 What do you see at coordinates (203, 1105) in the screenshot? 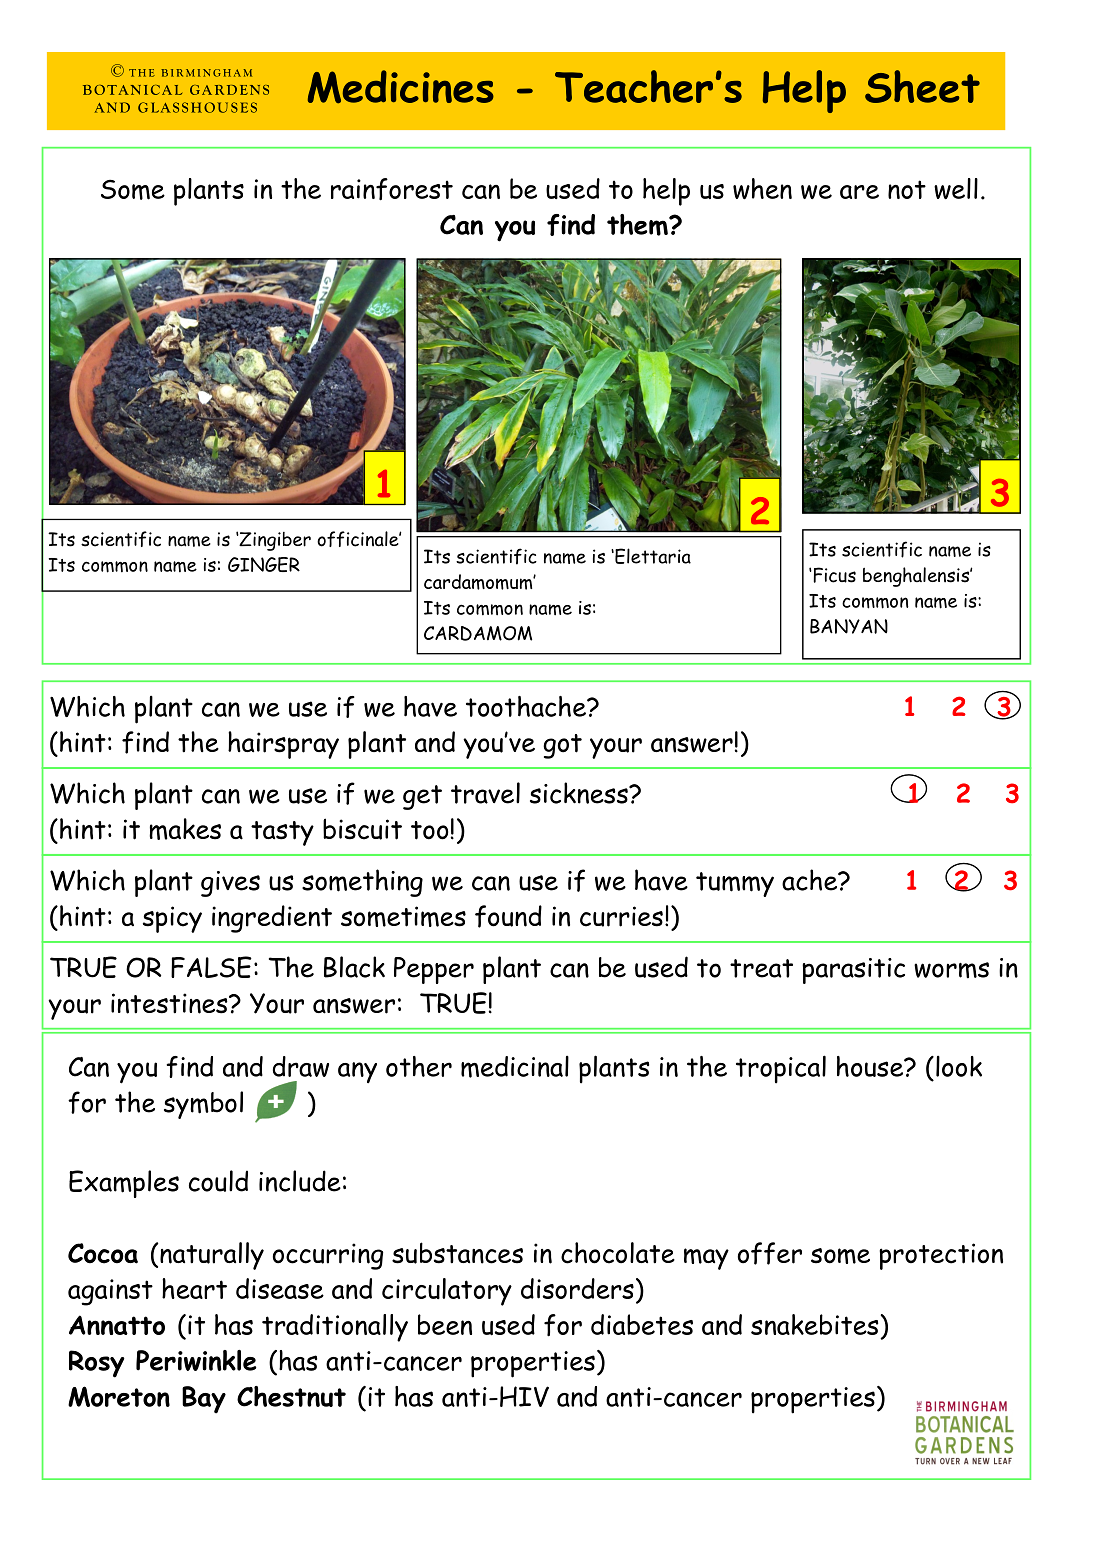
I see `symbol` at bounding box center [203, 1105].
